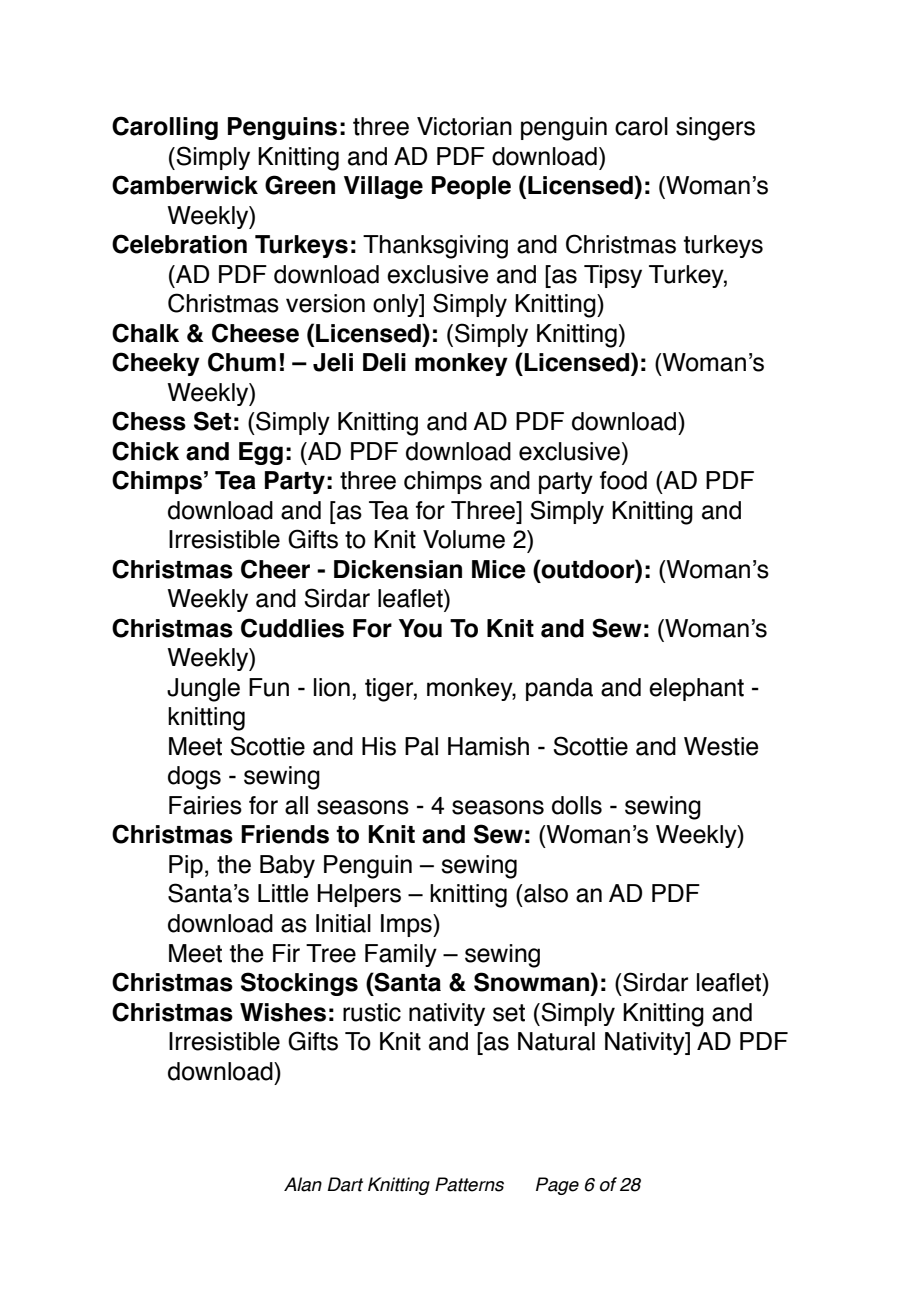 This image has height=1308, width=924. Describe the element at coordinates (384, 362) in the image. I see `Deli` at that location.
